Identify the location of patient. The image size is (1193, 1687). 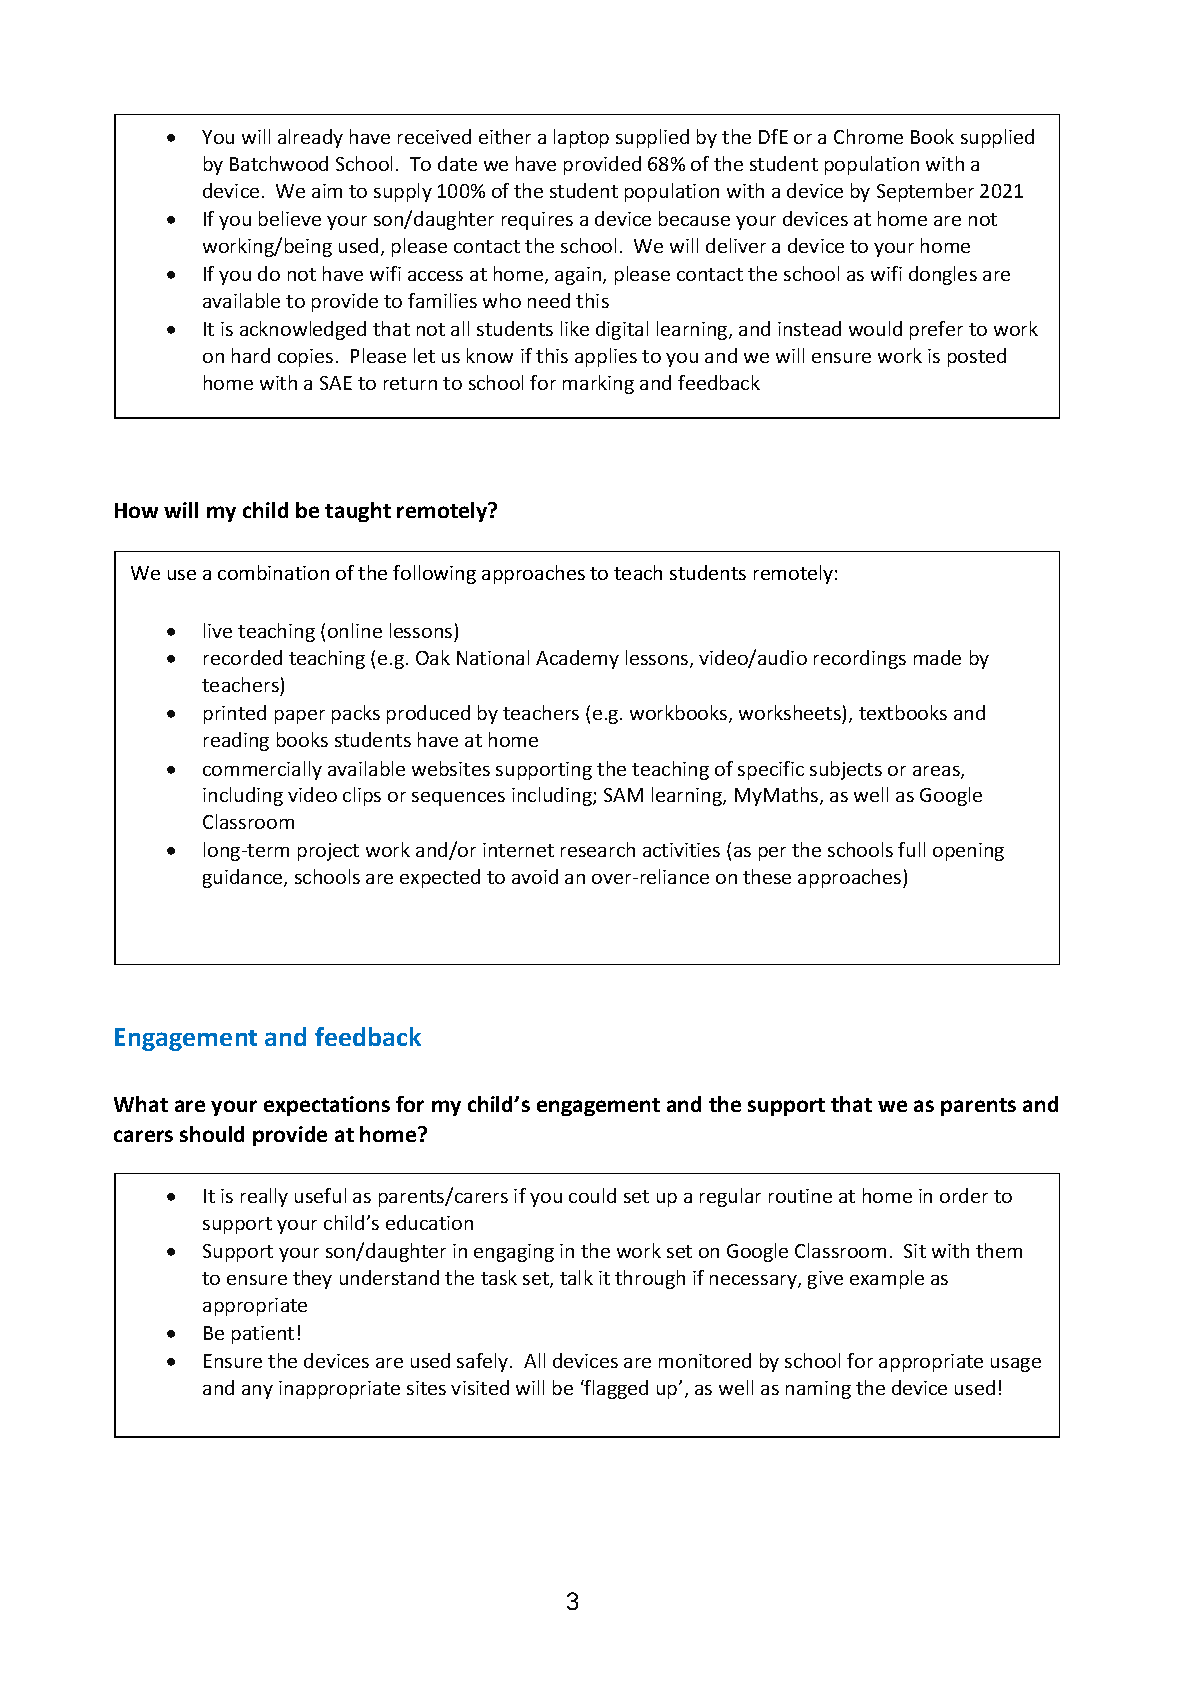
(263, 1335).
